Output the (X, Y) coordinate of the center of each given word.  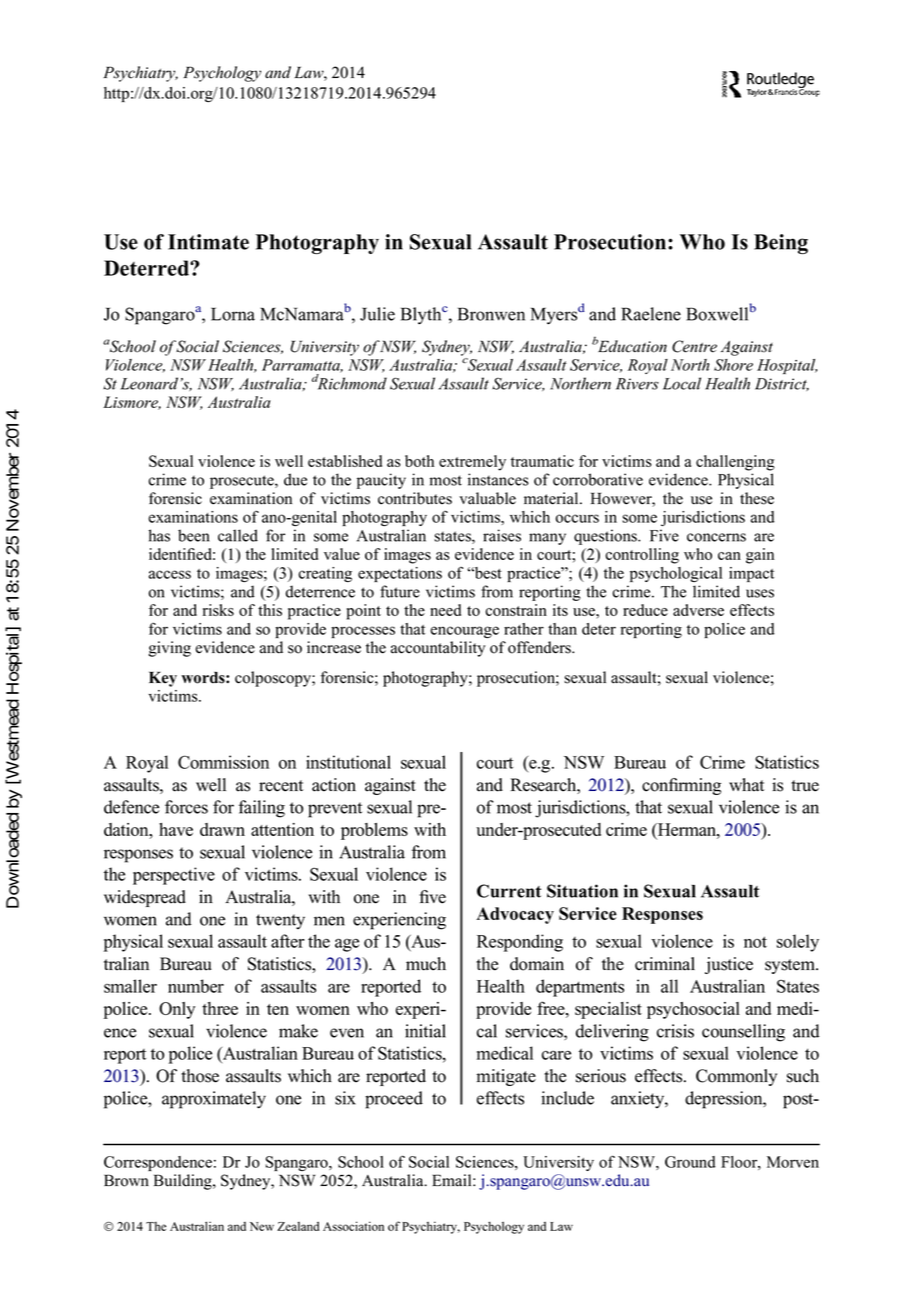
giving (170, 649)
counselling (743, 1033)
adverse (698, 610)
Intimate (208, 242)
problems (374, 831)
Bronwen (491, 314)
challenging (735, 463)
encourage (464, 632)
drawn (222, 829)
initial (425, 1031)
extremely (472, 463)
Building (184, 1182)
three (220, 1008)
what (746, 785)
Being (781, 244)
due (295, 479)
